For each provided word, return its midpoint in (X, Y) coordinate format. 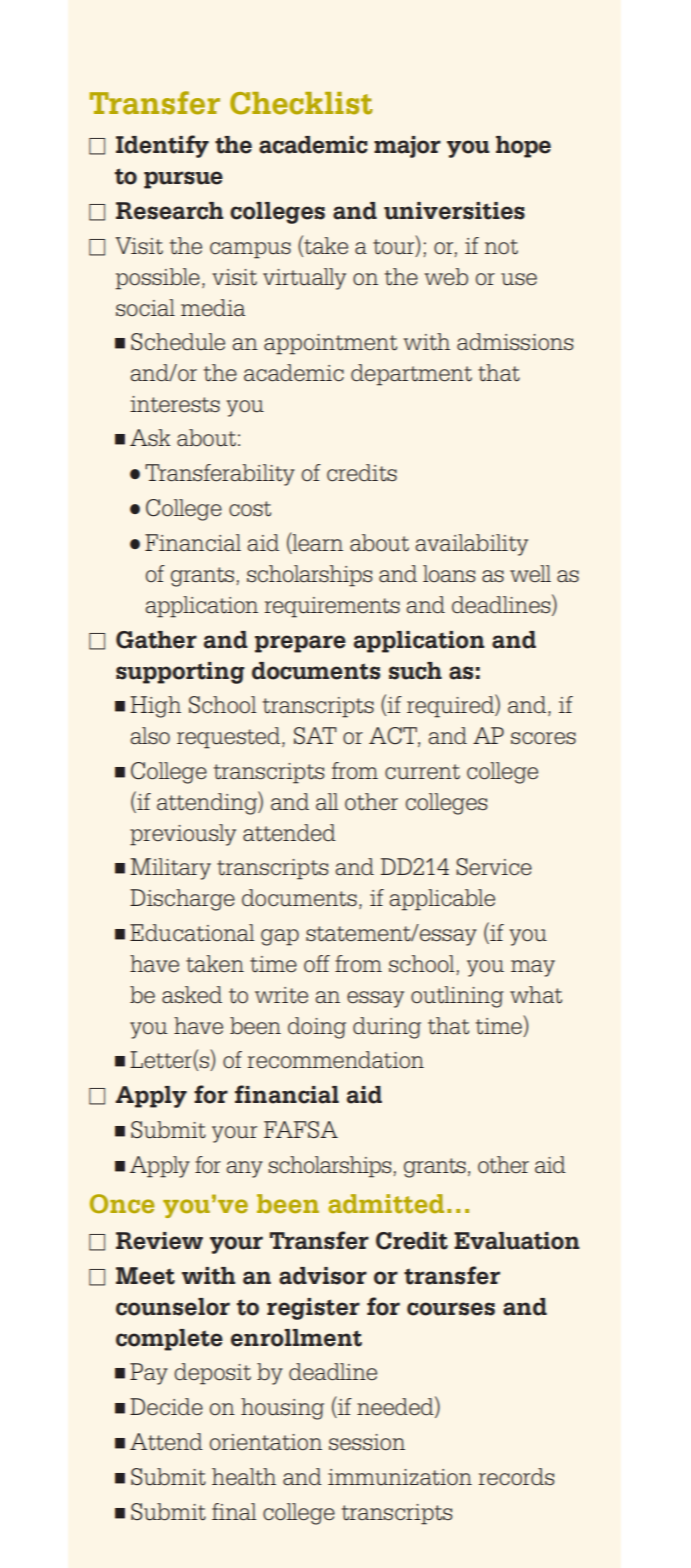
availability (471, 545)
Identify (162, 146)
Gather (156, 640)
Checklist (301, 103)
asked (192, 995)
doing (317, 1028)
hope (523, 147)
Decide (166, 1407)
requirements (332, 607)
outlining (457, 997)
